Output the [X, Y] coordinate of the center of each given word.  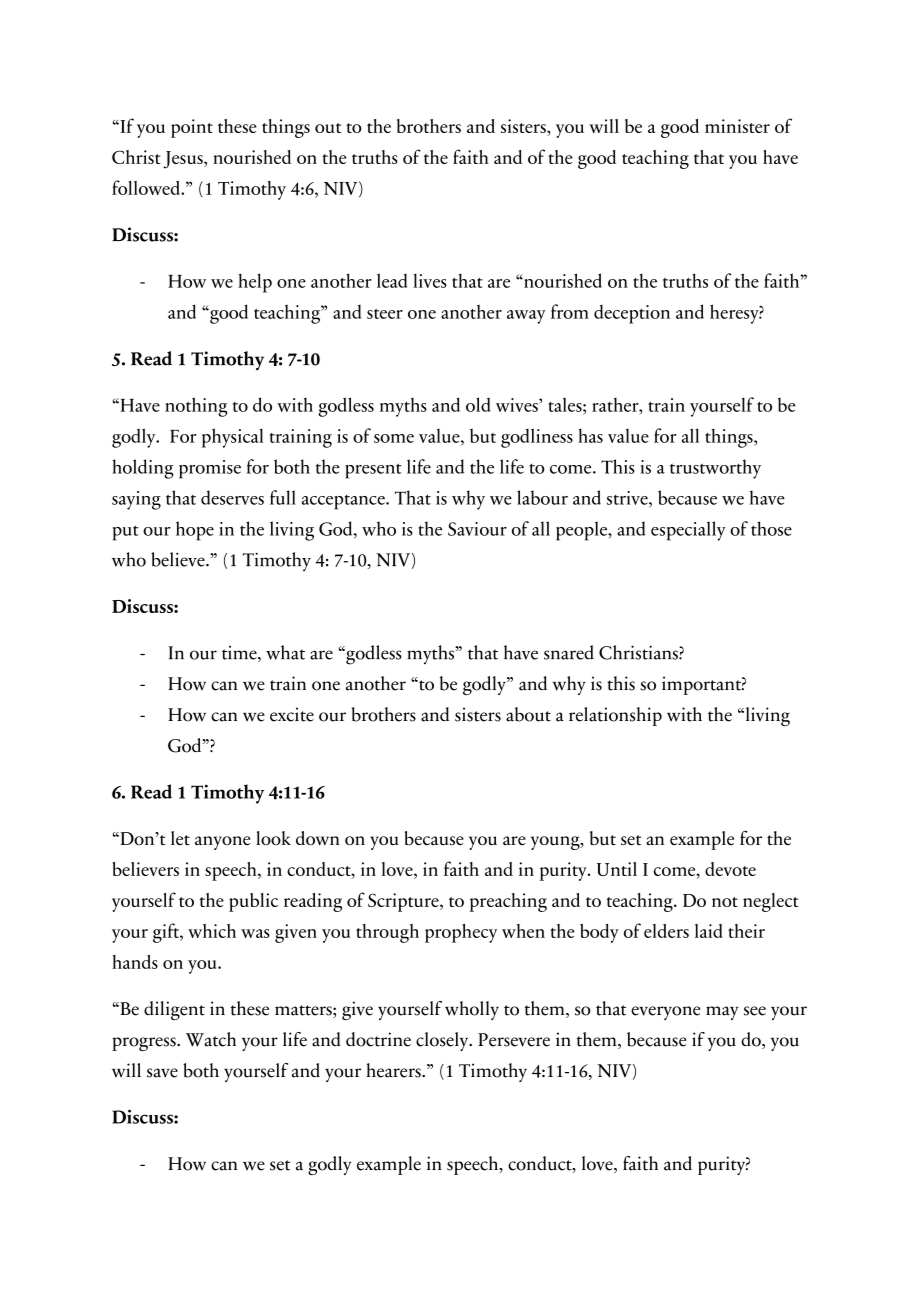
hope [195, 531]
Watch [211, 1039]
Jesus [184, 160]
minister [737, 126]
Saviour [477, 529]
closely [443, 1041]
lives [430, 281]
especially [688, 531]
